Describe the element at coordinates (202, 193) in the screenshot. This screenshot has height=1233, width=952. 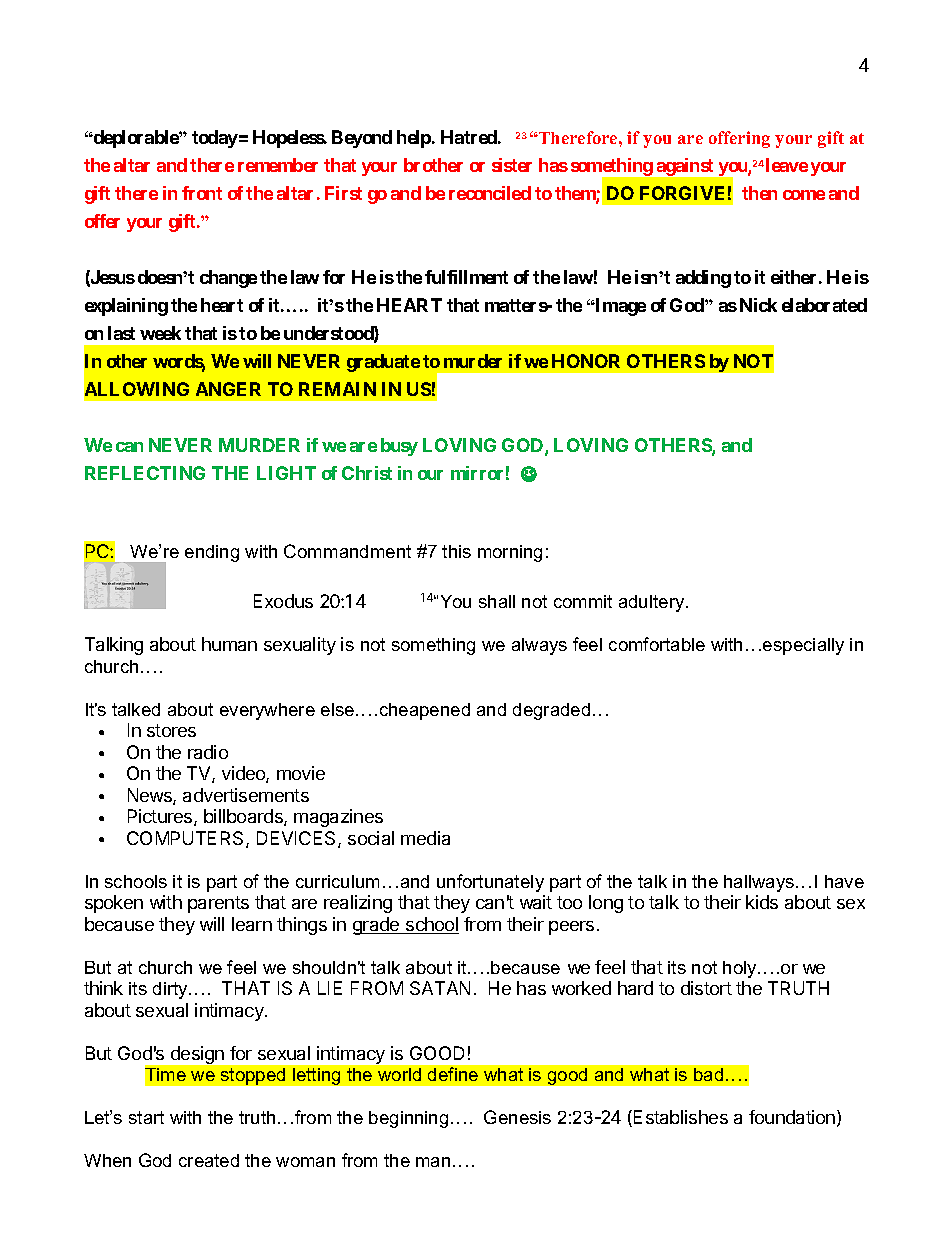
I see `front` at that location.
